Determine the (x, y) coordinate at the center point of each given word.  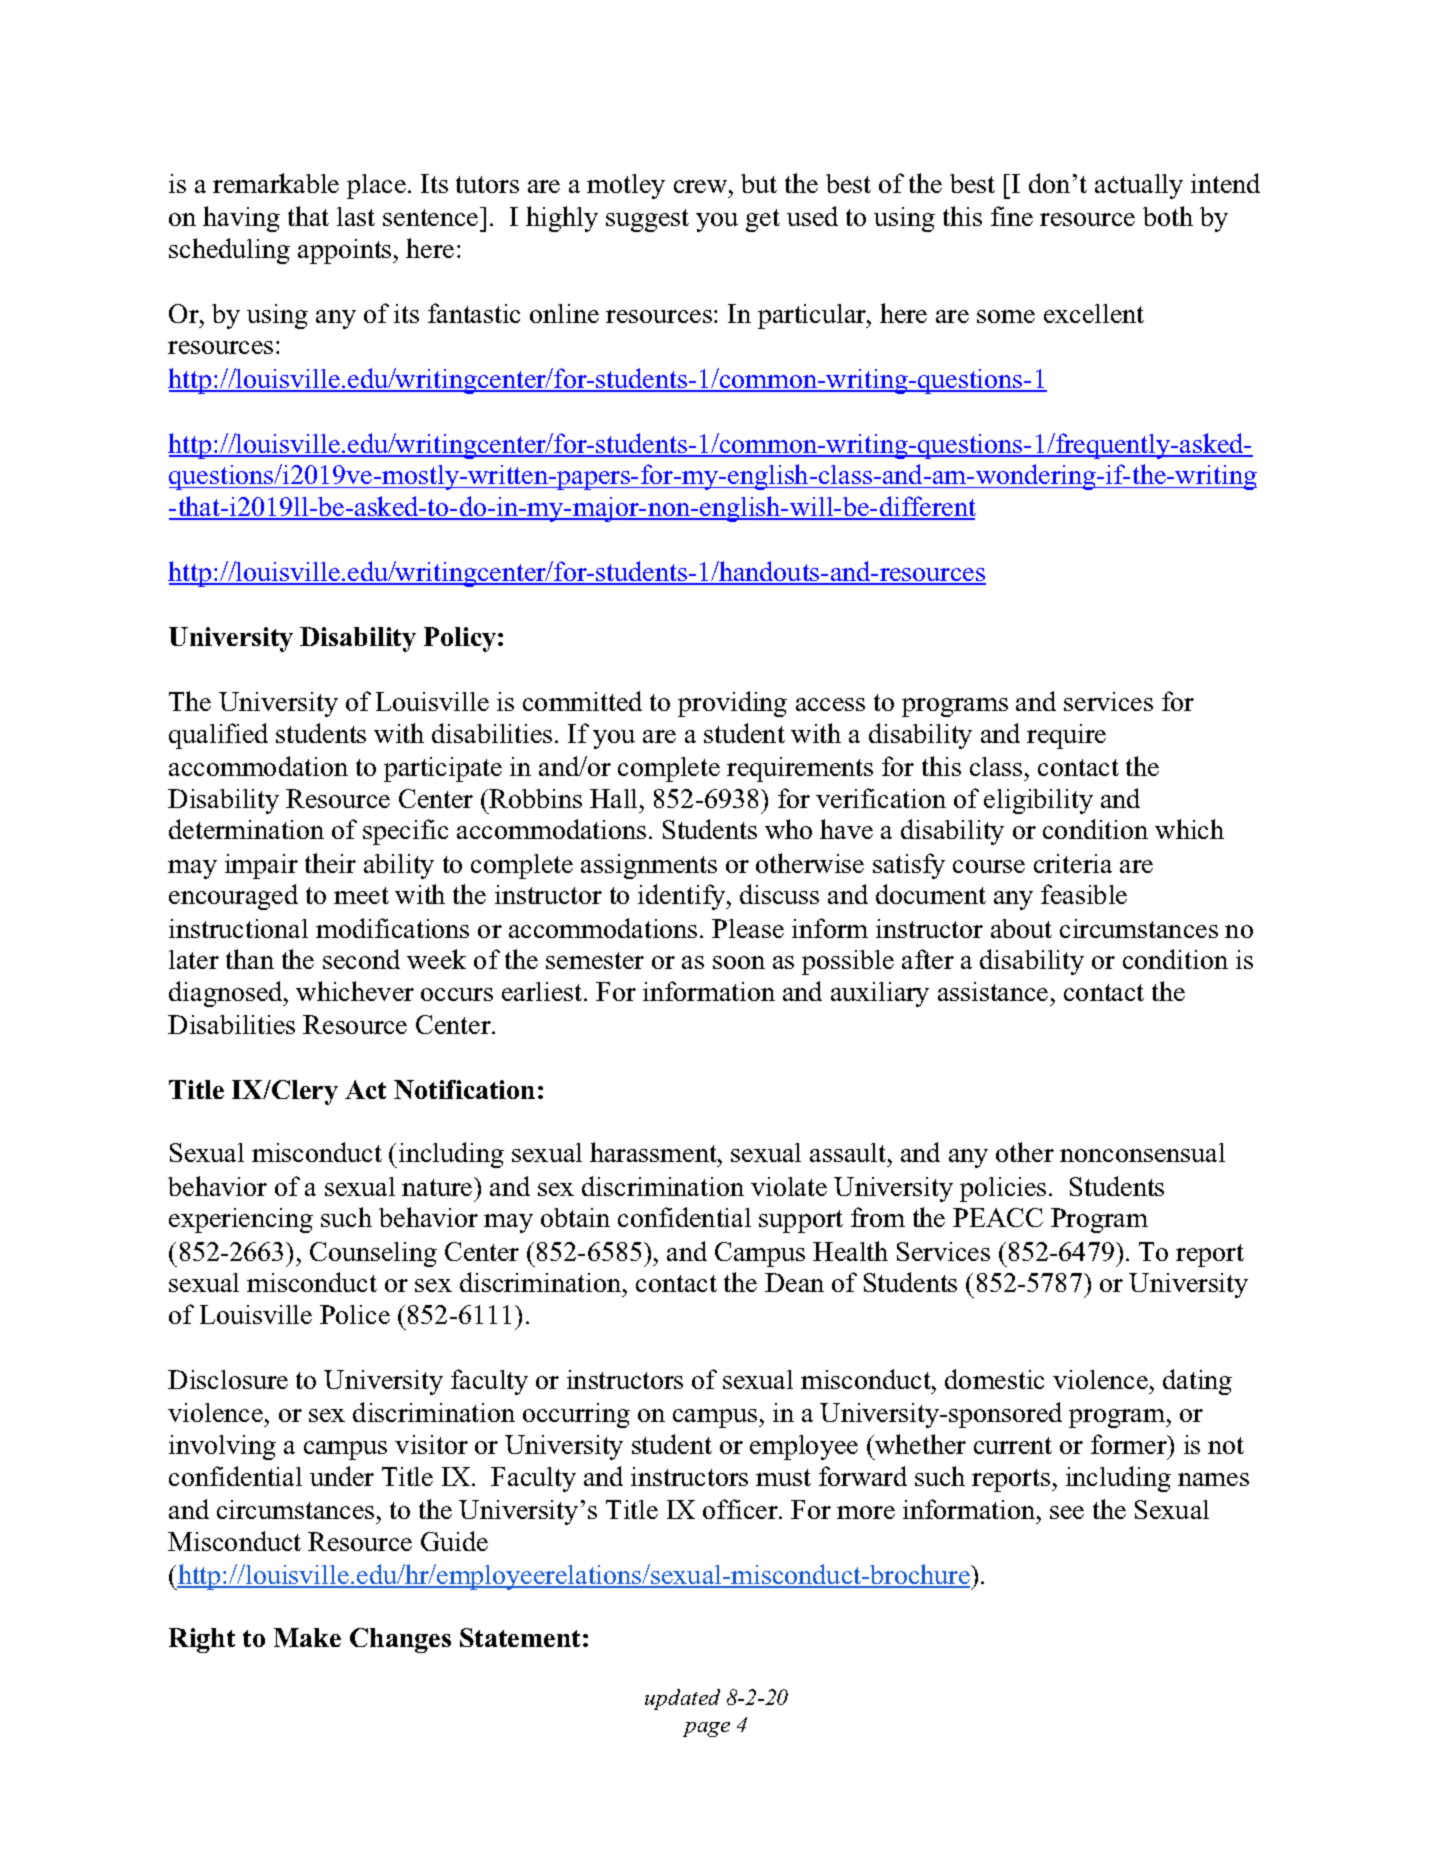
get (763, 220)
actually (1139, 186)
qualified (218, 736)
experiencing (241, 1220)
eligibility (1038, 801)
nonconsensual (1142, 1152)
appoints (346, 251)
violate (789, 1186)
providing (732, 704)
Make (307, 1637)
